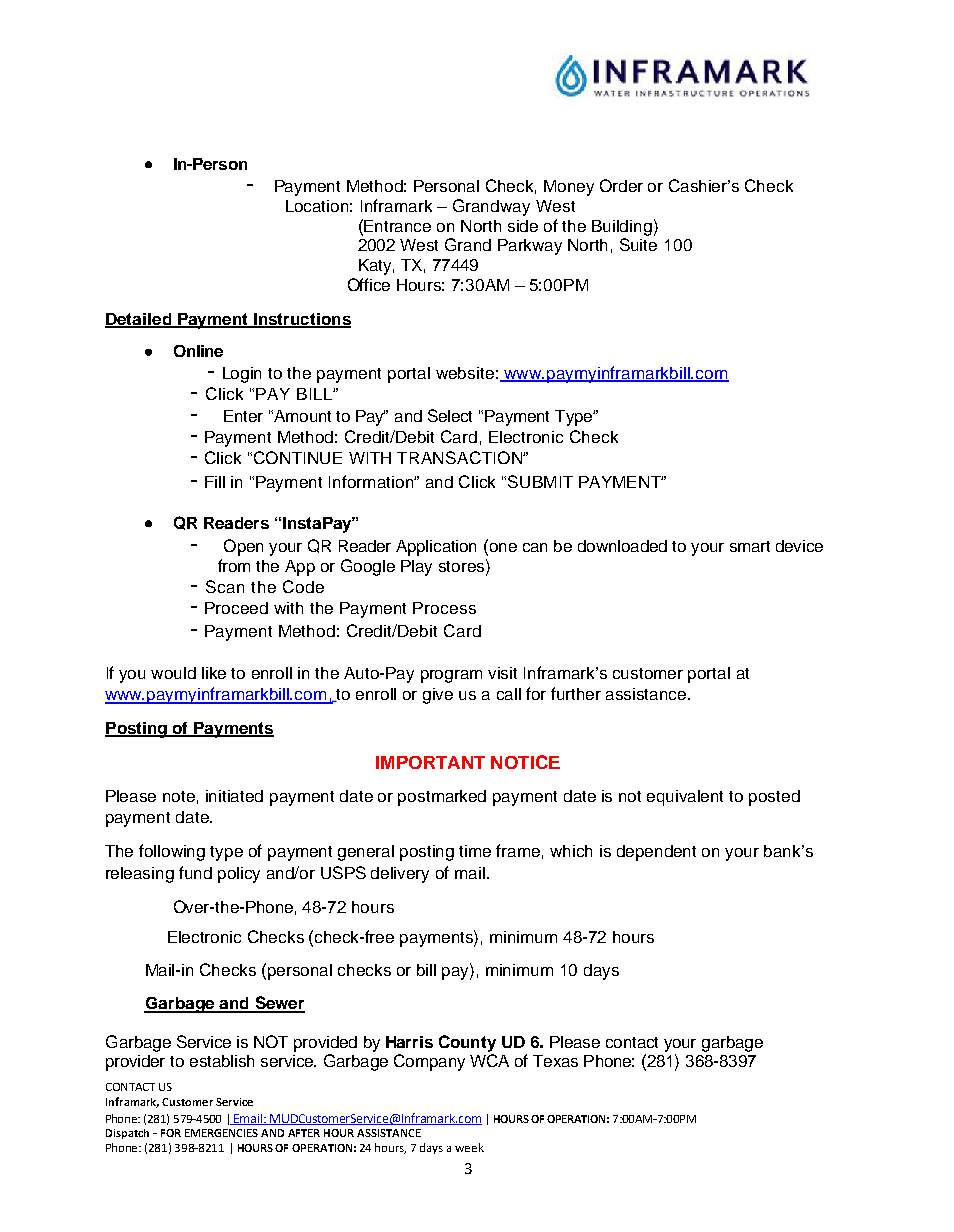 The height and width of the document is (1232, 954). What do you see at coordinates (234, 796) in the document?
I see `initiated` at bounding box center [234, 796].
